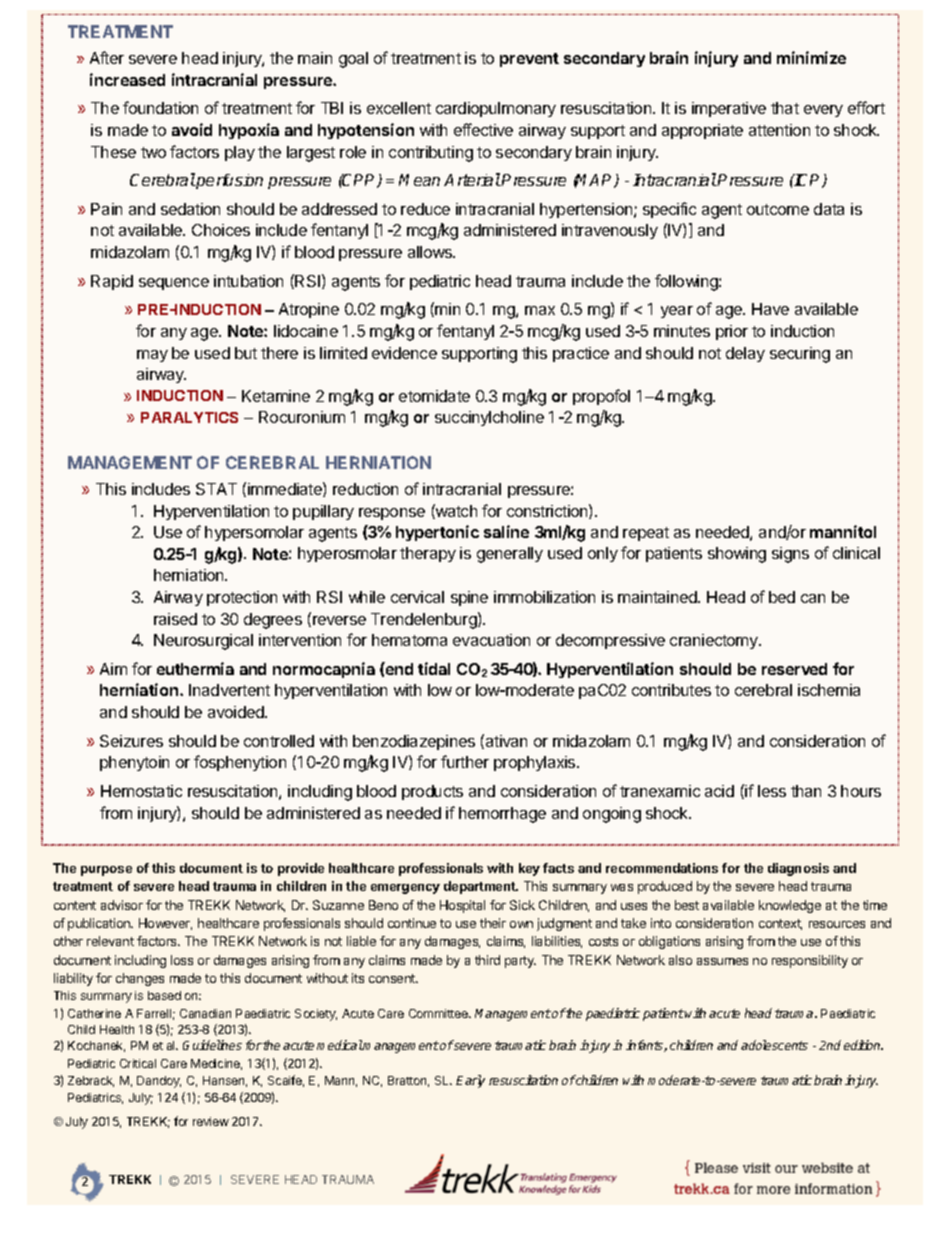 This screenshot has width=952, height=1233. Describe the element at coordinates (138, 1063) in the screenshot. I see `Critical` at that location.
